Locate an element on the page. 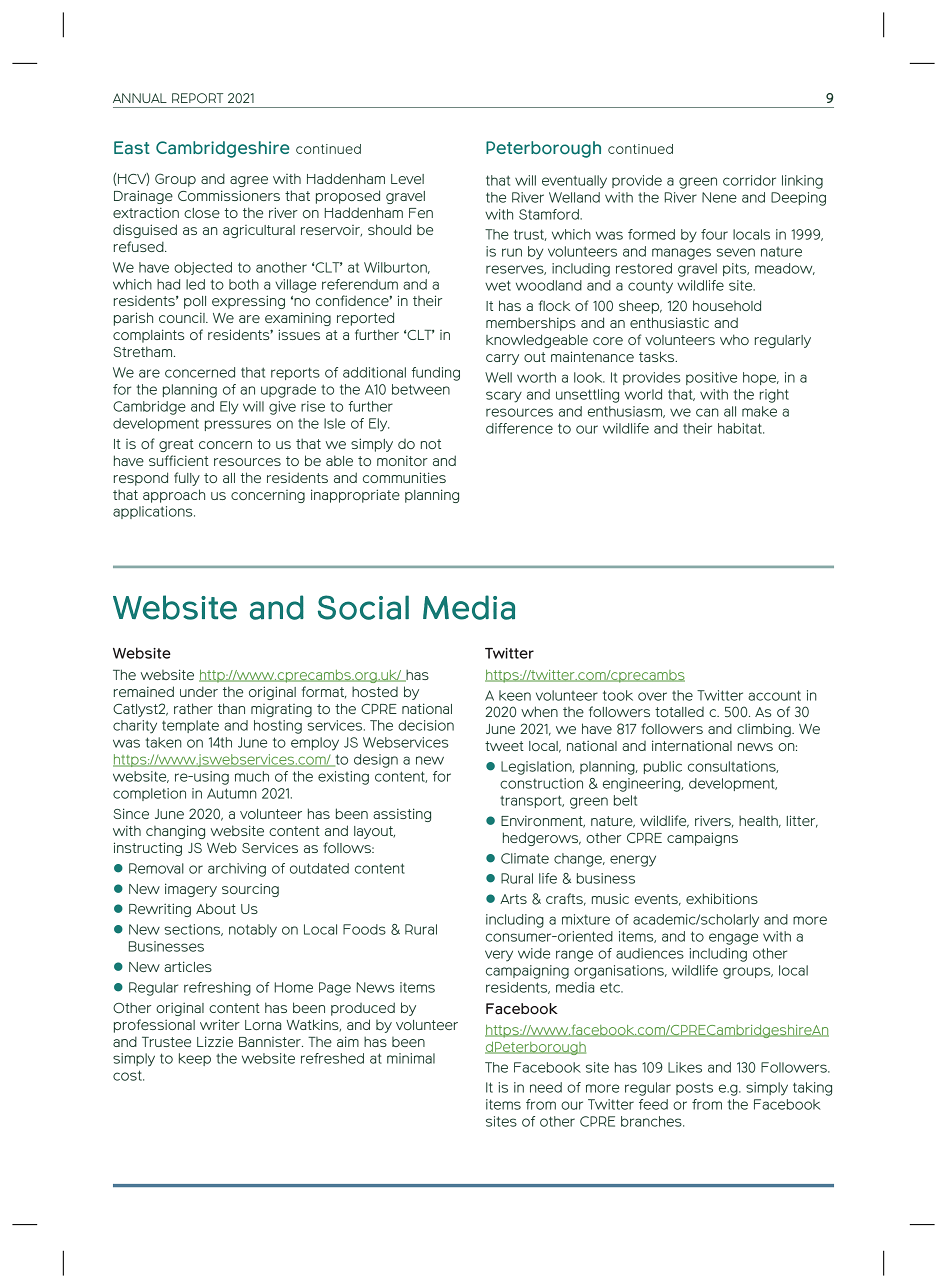 The height and width of the document is (1288, 947). keep is located at coordinates (195, 1059).
